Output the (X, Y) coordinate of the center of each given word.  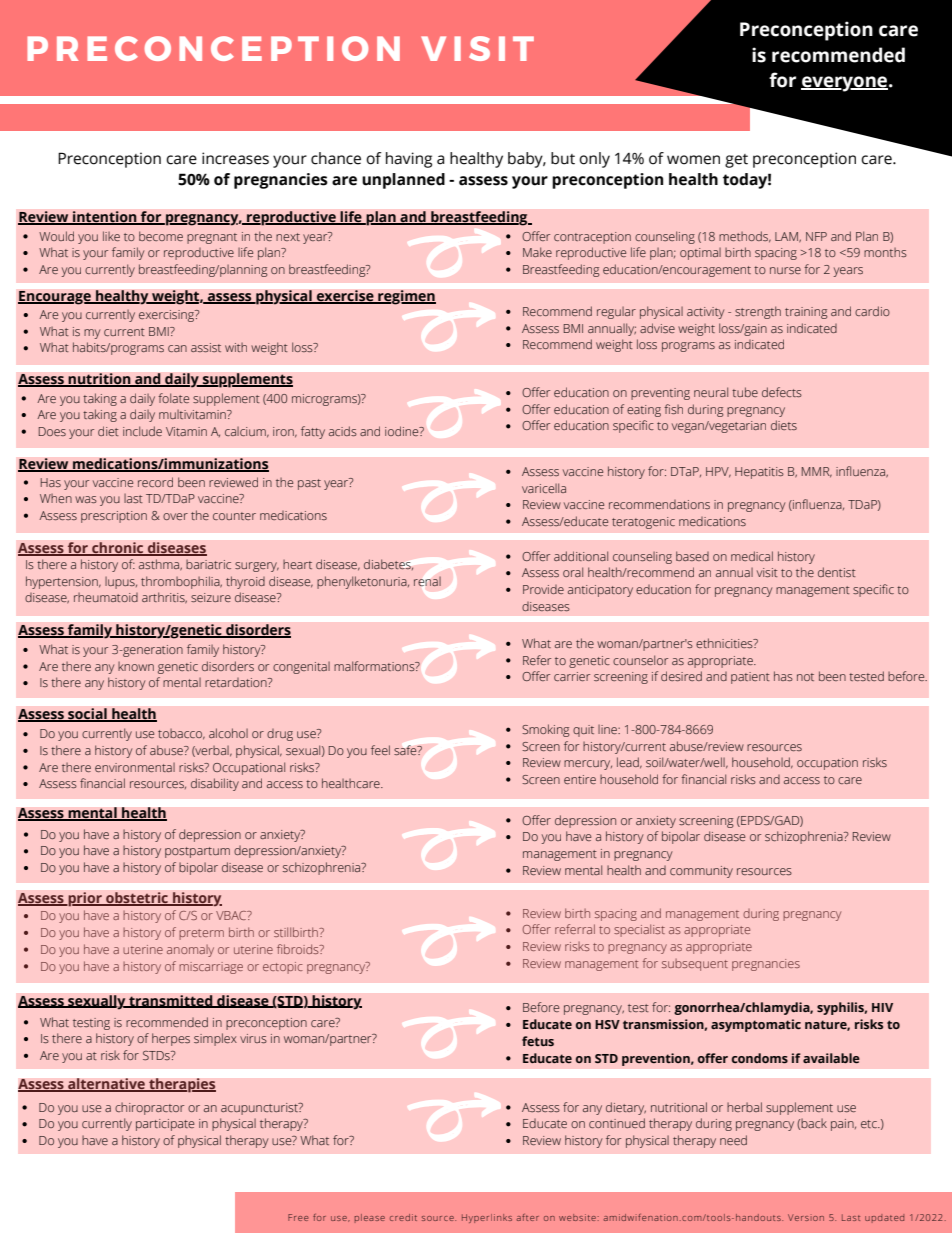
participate (165, 1125)
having (409, 160)
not (805, 677)
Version (806, 1217)
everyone (845, 84)
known (136, 666)
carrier (572, 676)
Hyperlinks (487, 1218)
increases (235, 158)
